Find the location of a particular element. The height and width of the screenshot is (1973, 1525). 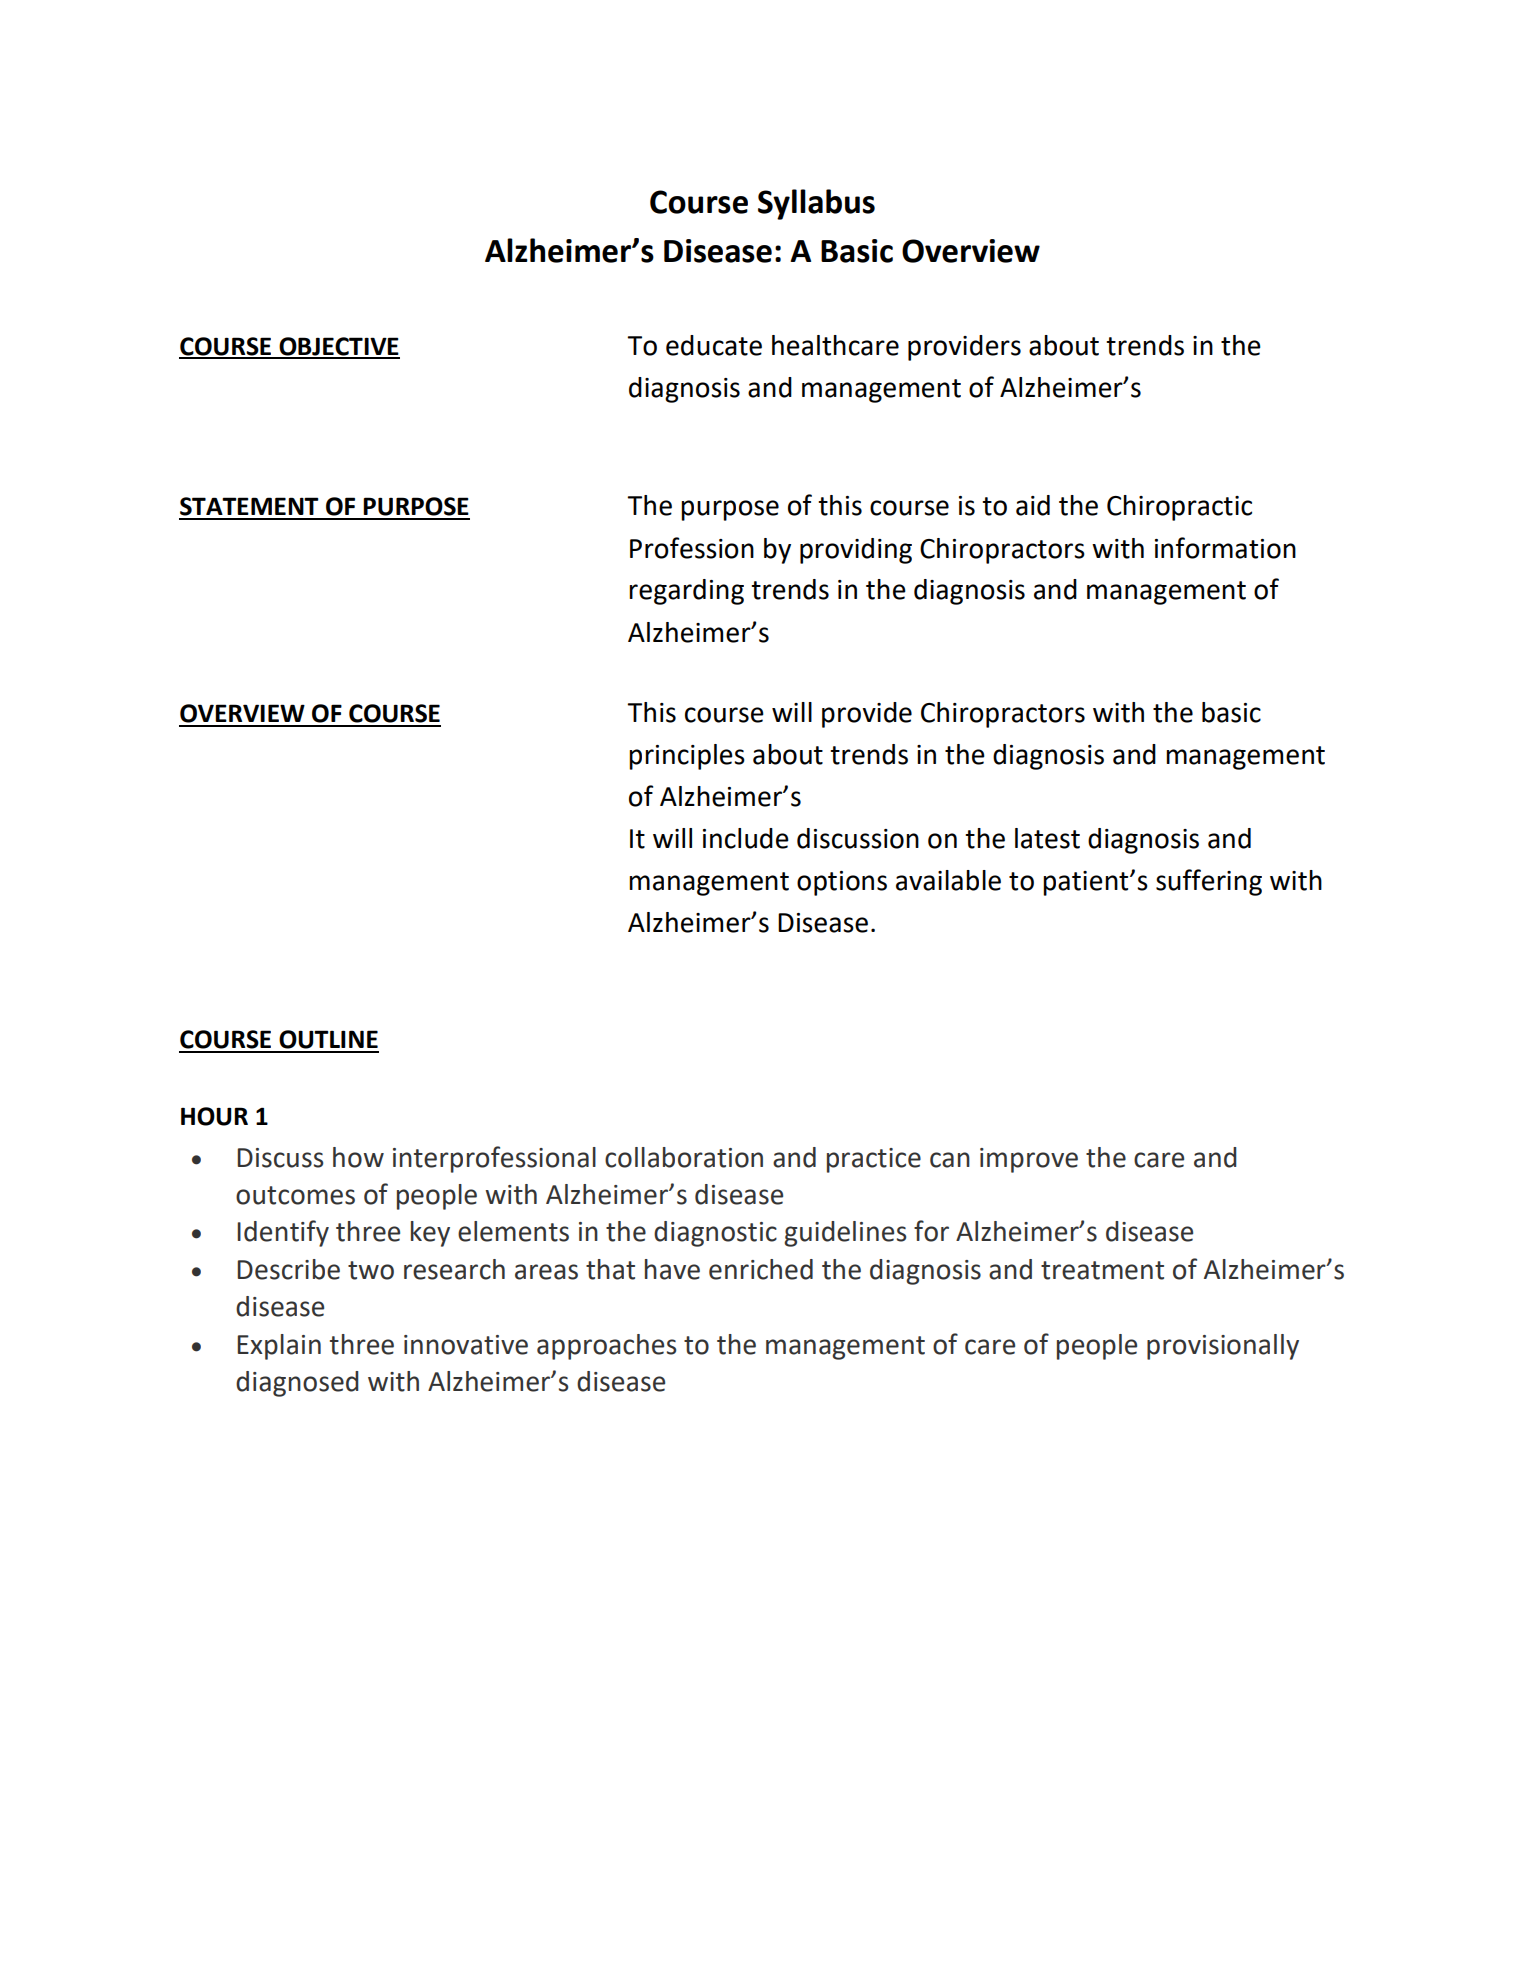

Explain is located at coordinates (279, 1347).
